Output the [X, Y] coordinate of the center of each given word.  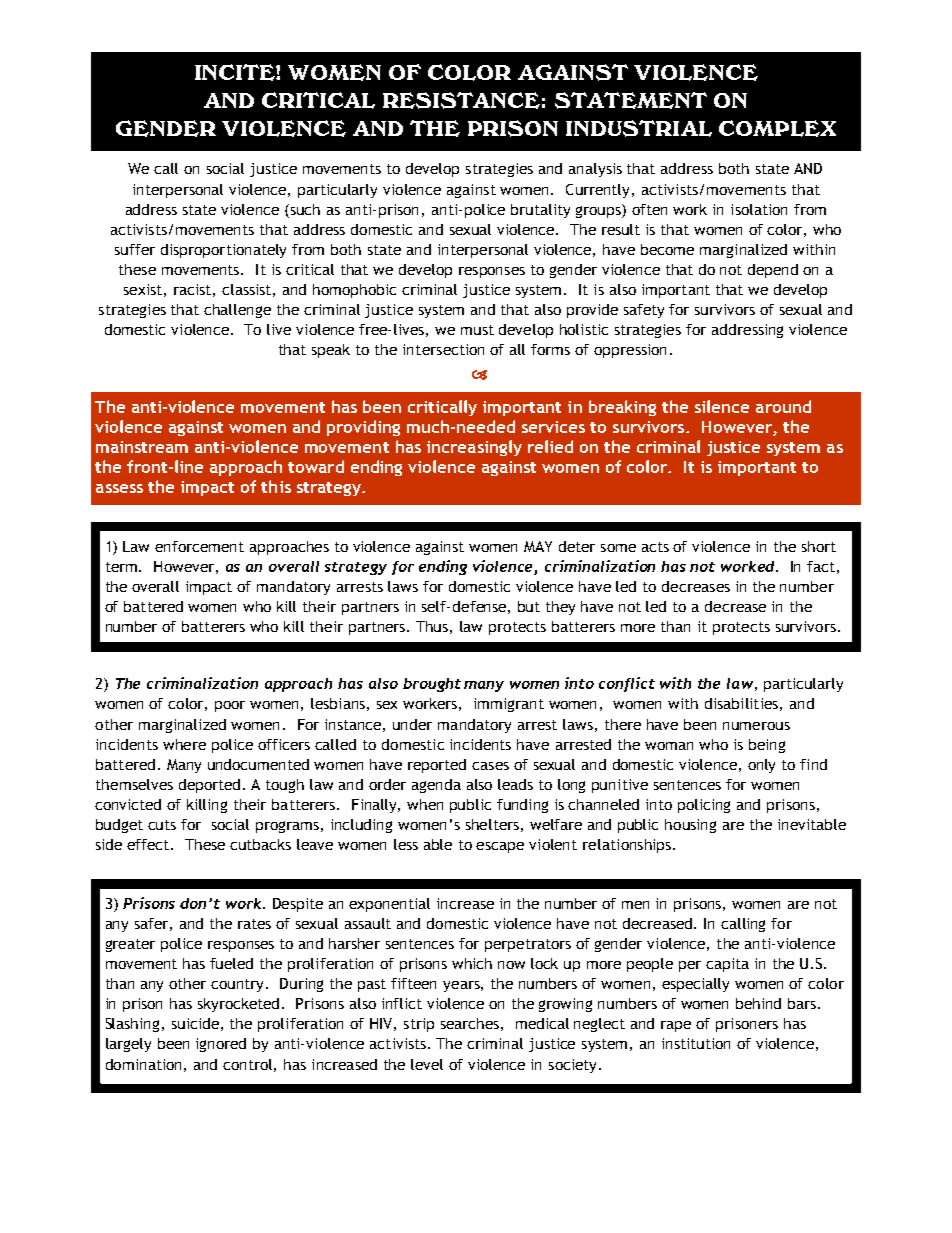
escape [500, 847]
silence [722, 406]
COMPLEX [777, 128]
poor [230, 706]
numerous [756, 726]
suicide [195, 1023]
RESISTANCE [461, 100]
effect [149, 844]
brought [432, 685]
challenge [237, 311]
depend [773, 271]
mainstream [142, 447]
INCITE [236, 72]
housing [690, 826]
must [477, 330]
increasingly [474, 448]
